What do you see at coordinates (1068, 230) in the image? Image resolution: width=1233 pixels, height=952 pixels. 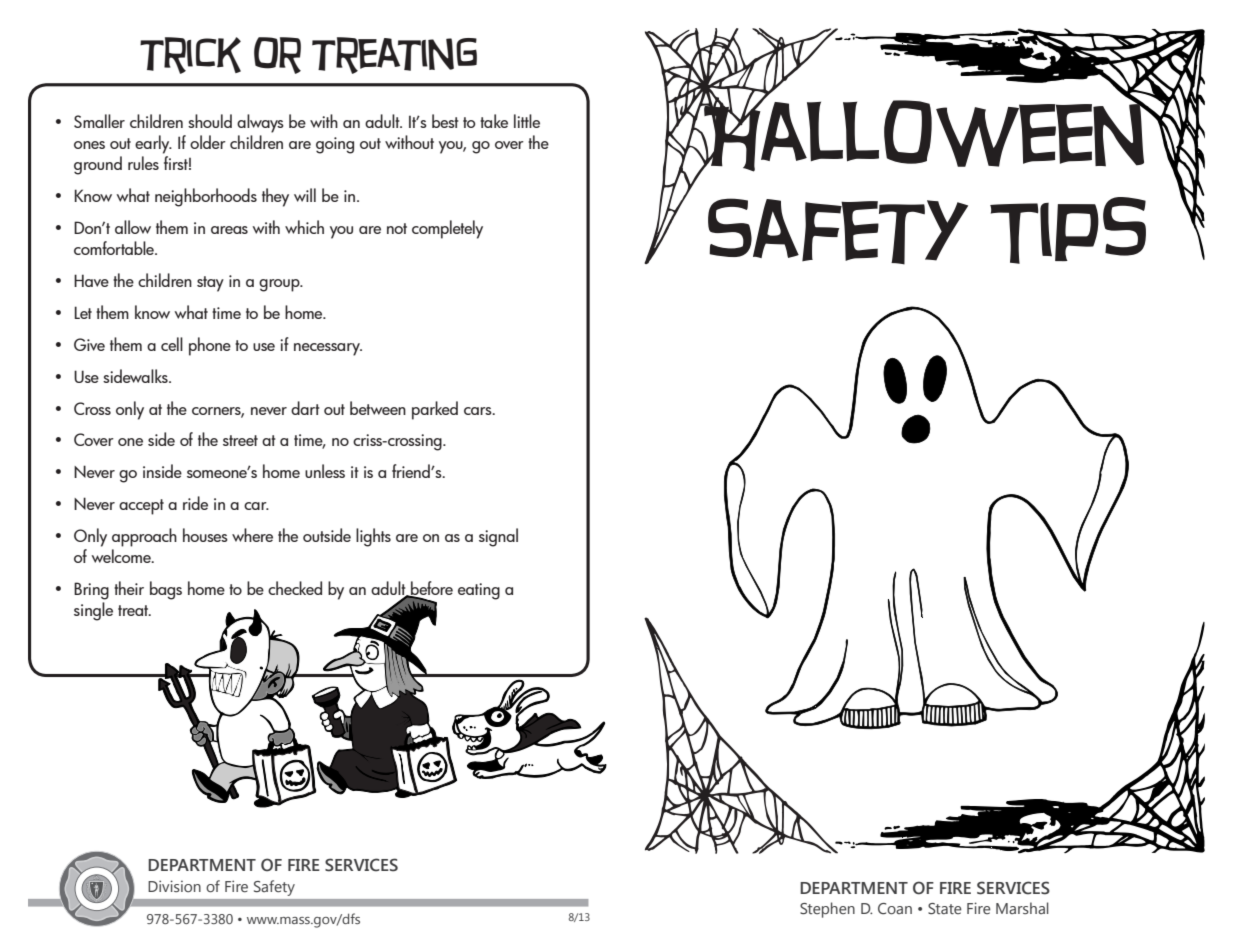 I see `Tips` at bounding box center [1068, 230].
